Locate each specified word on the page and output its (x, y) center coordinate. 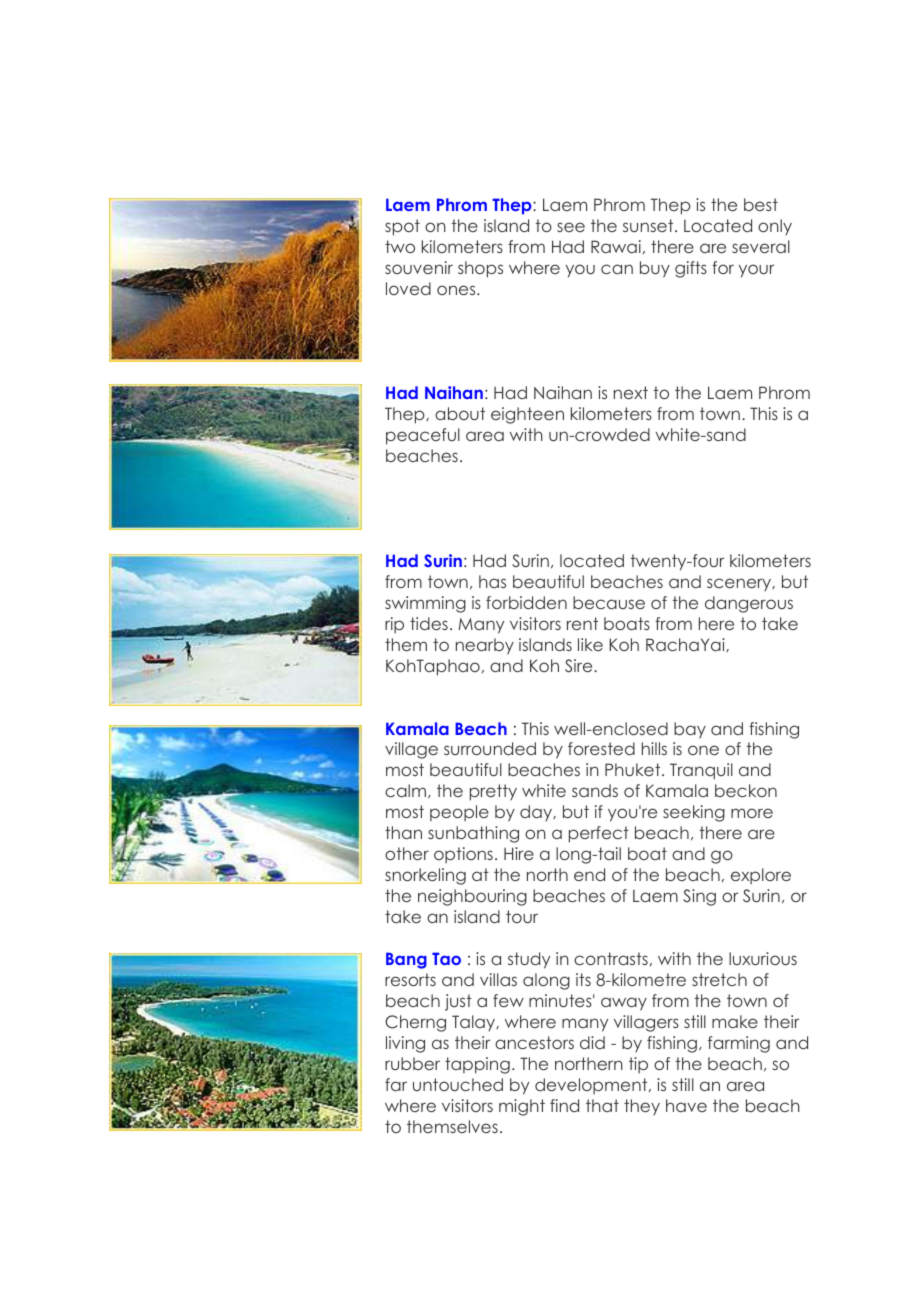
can (617, 269)
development (592, 1086)
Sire (580, 666)
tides (429, 623)
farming (739, 1044)
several (761, 246)
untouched (458, 1084)
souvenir (419, 267)
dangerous (749, 604)
